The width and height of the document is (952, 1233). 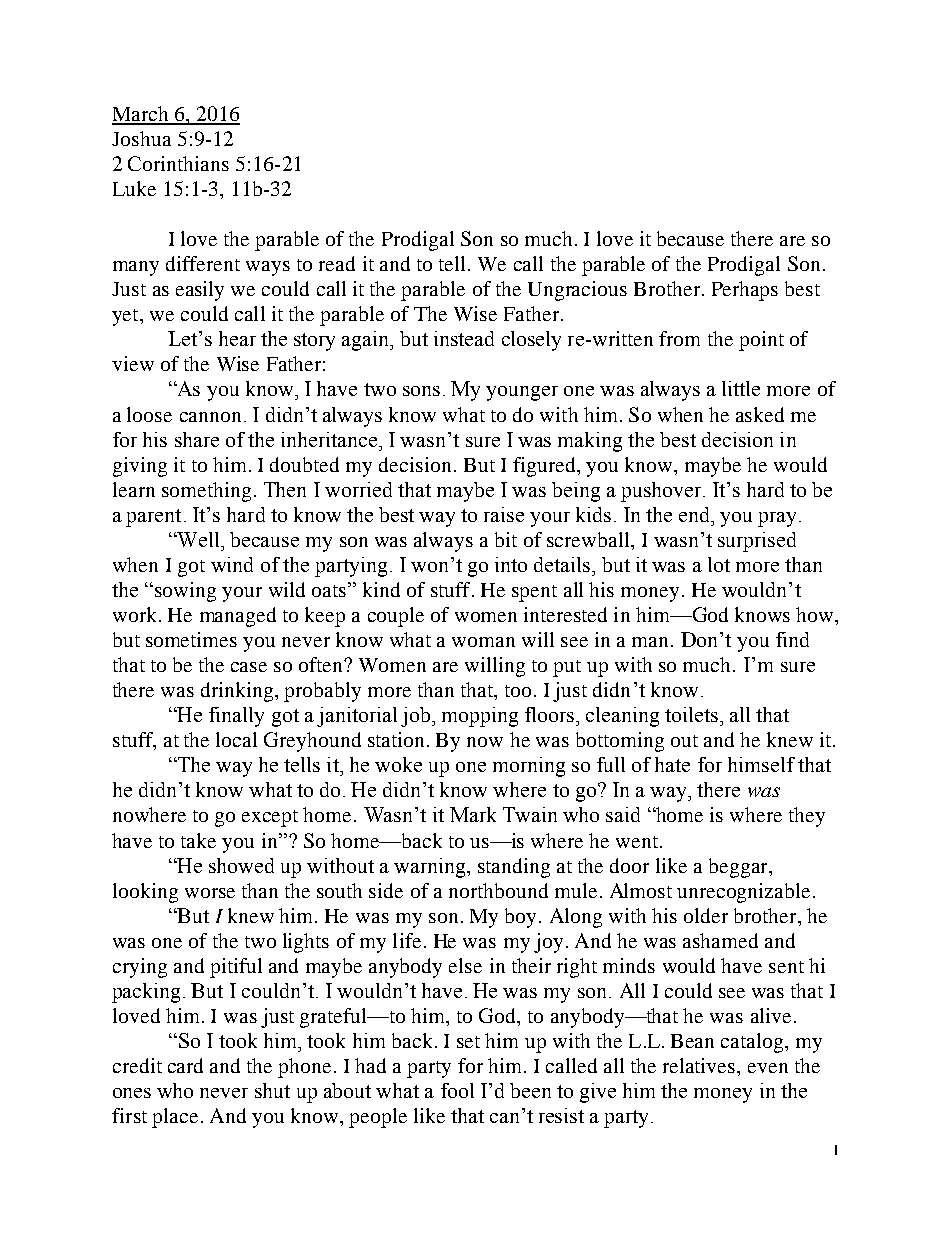 I want to click on warning, so click(x=431, y=868).
